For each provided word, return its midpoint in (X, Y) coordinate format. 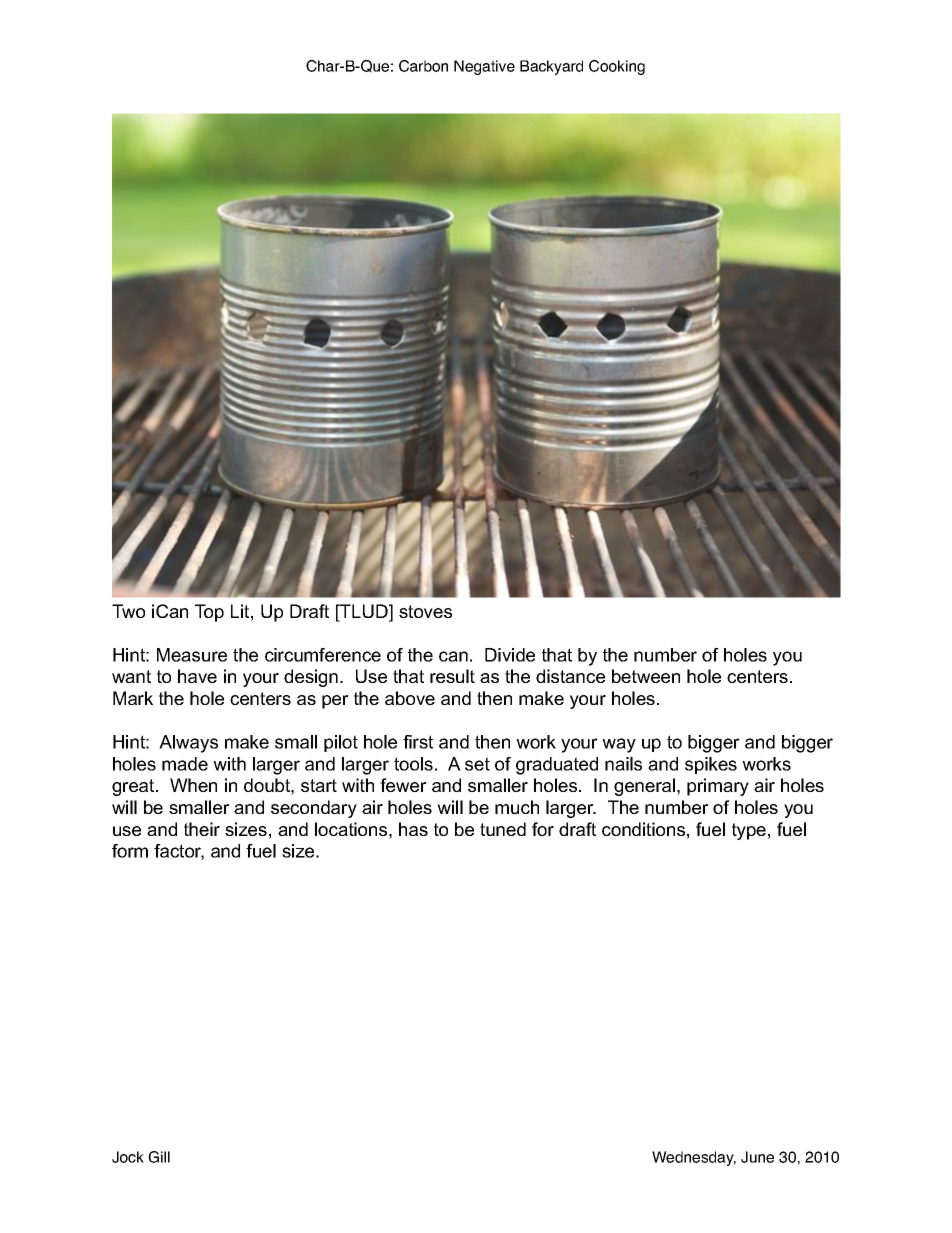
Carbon (423, 66)
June (757, 1157)
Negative (484, 67)
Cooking (617, 67)
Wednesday (694, 1158)
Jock (128, 1157)
